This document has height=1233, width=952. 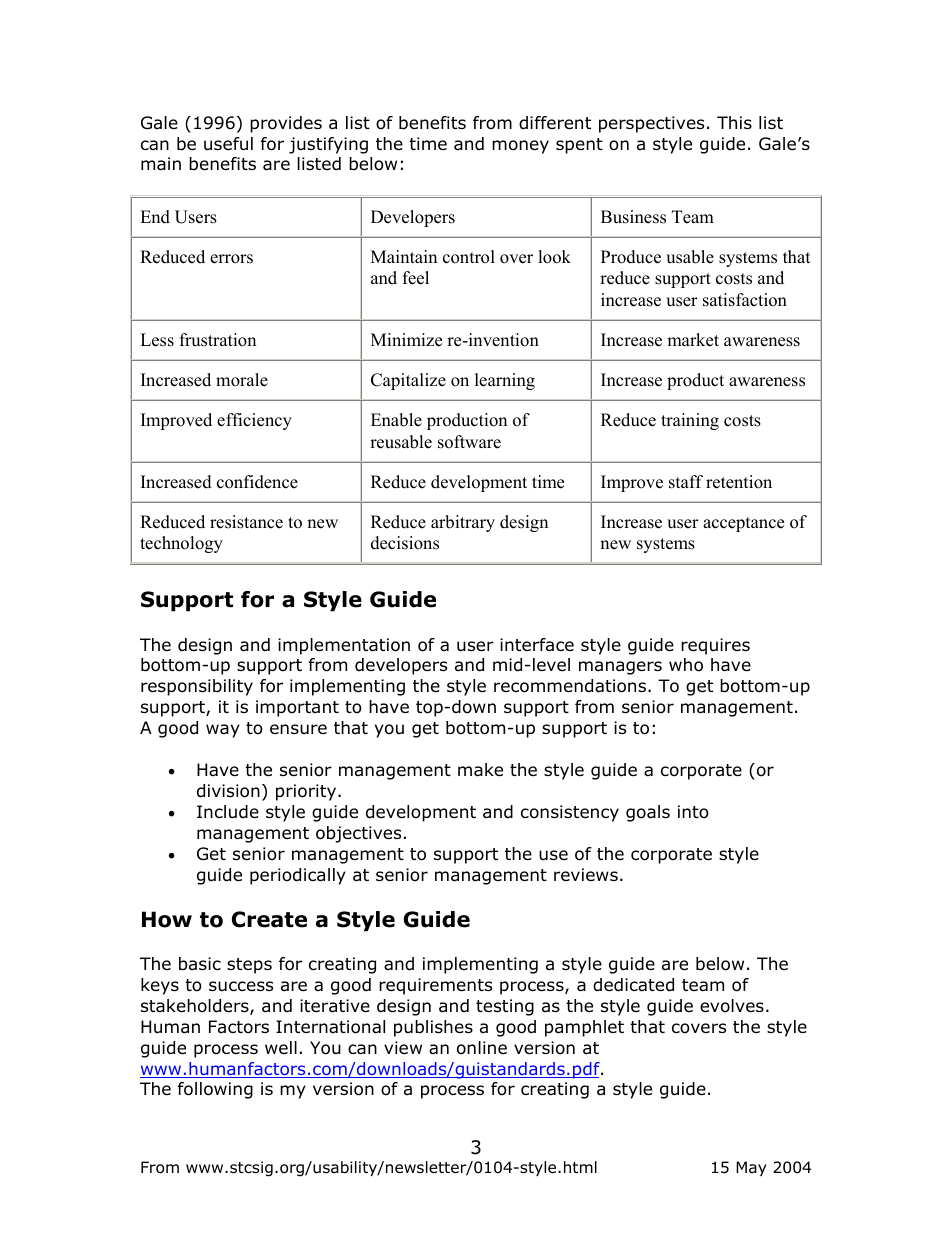 I want to click on money, so click(x=520, y=147).
